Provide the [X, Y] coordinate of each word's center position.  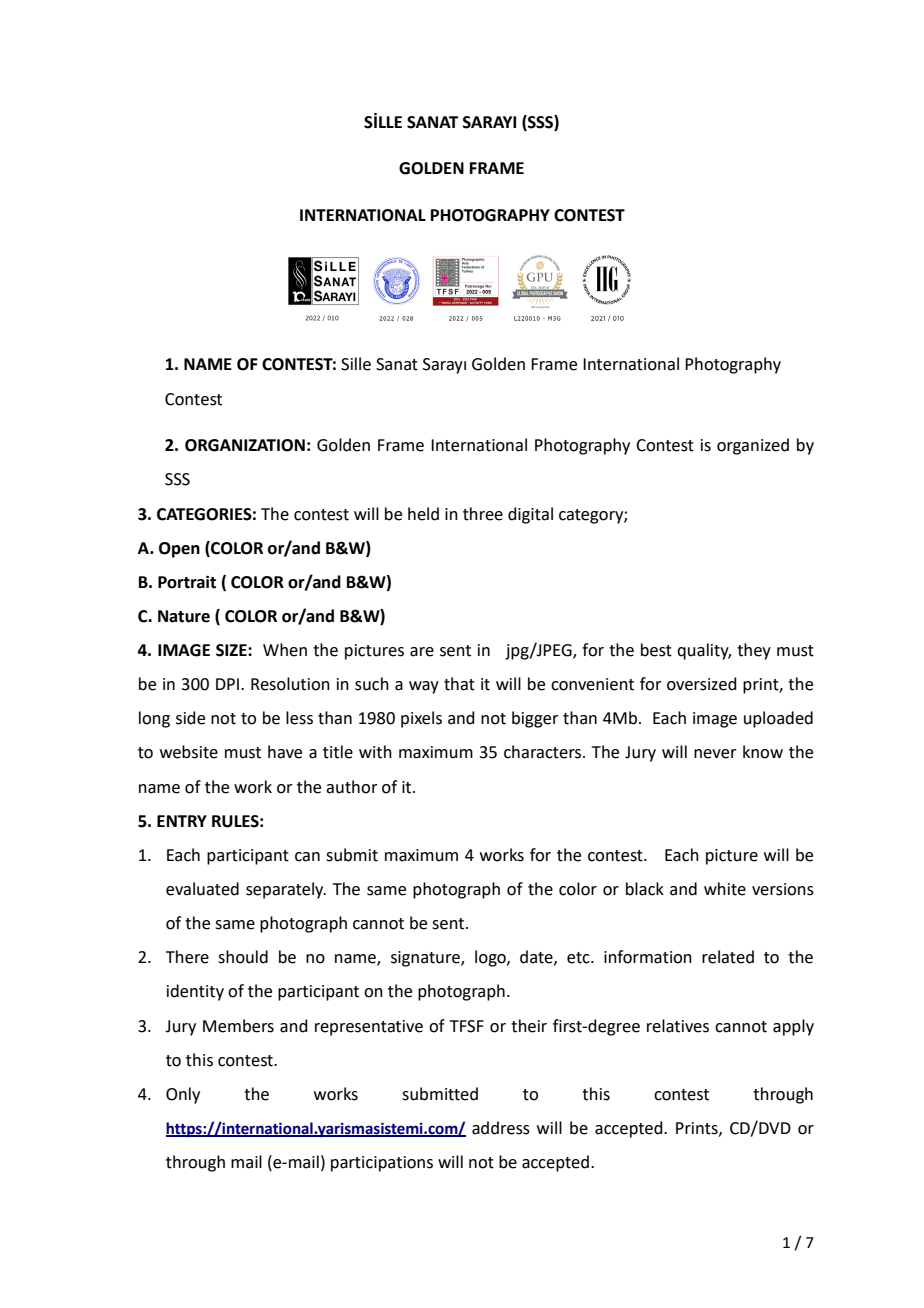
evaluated [202, 889]
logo [491, 958]
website [189, 752]
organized [753, 446]
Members [238, 1026]
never [715, 754]
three [483, 514]
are [422, 652]
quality [704, 651]
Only [183, 1095]
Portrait [187, 582]
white [725, 889]
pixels [421, 719]
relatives [678, 1026]
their [529, 1026]
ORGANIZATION [245, 445]
